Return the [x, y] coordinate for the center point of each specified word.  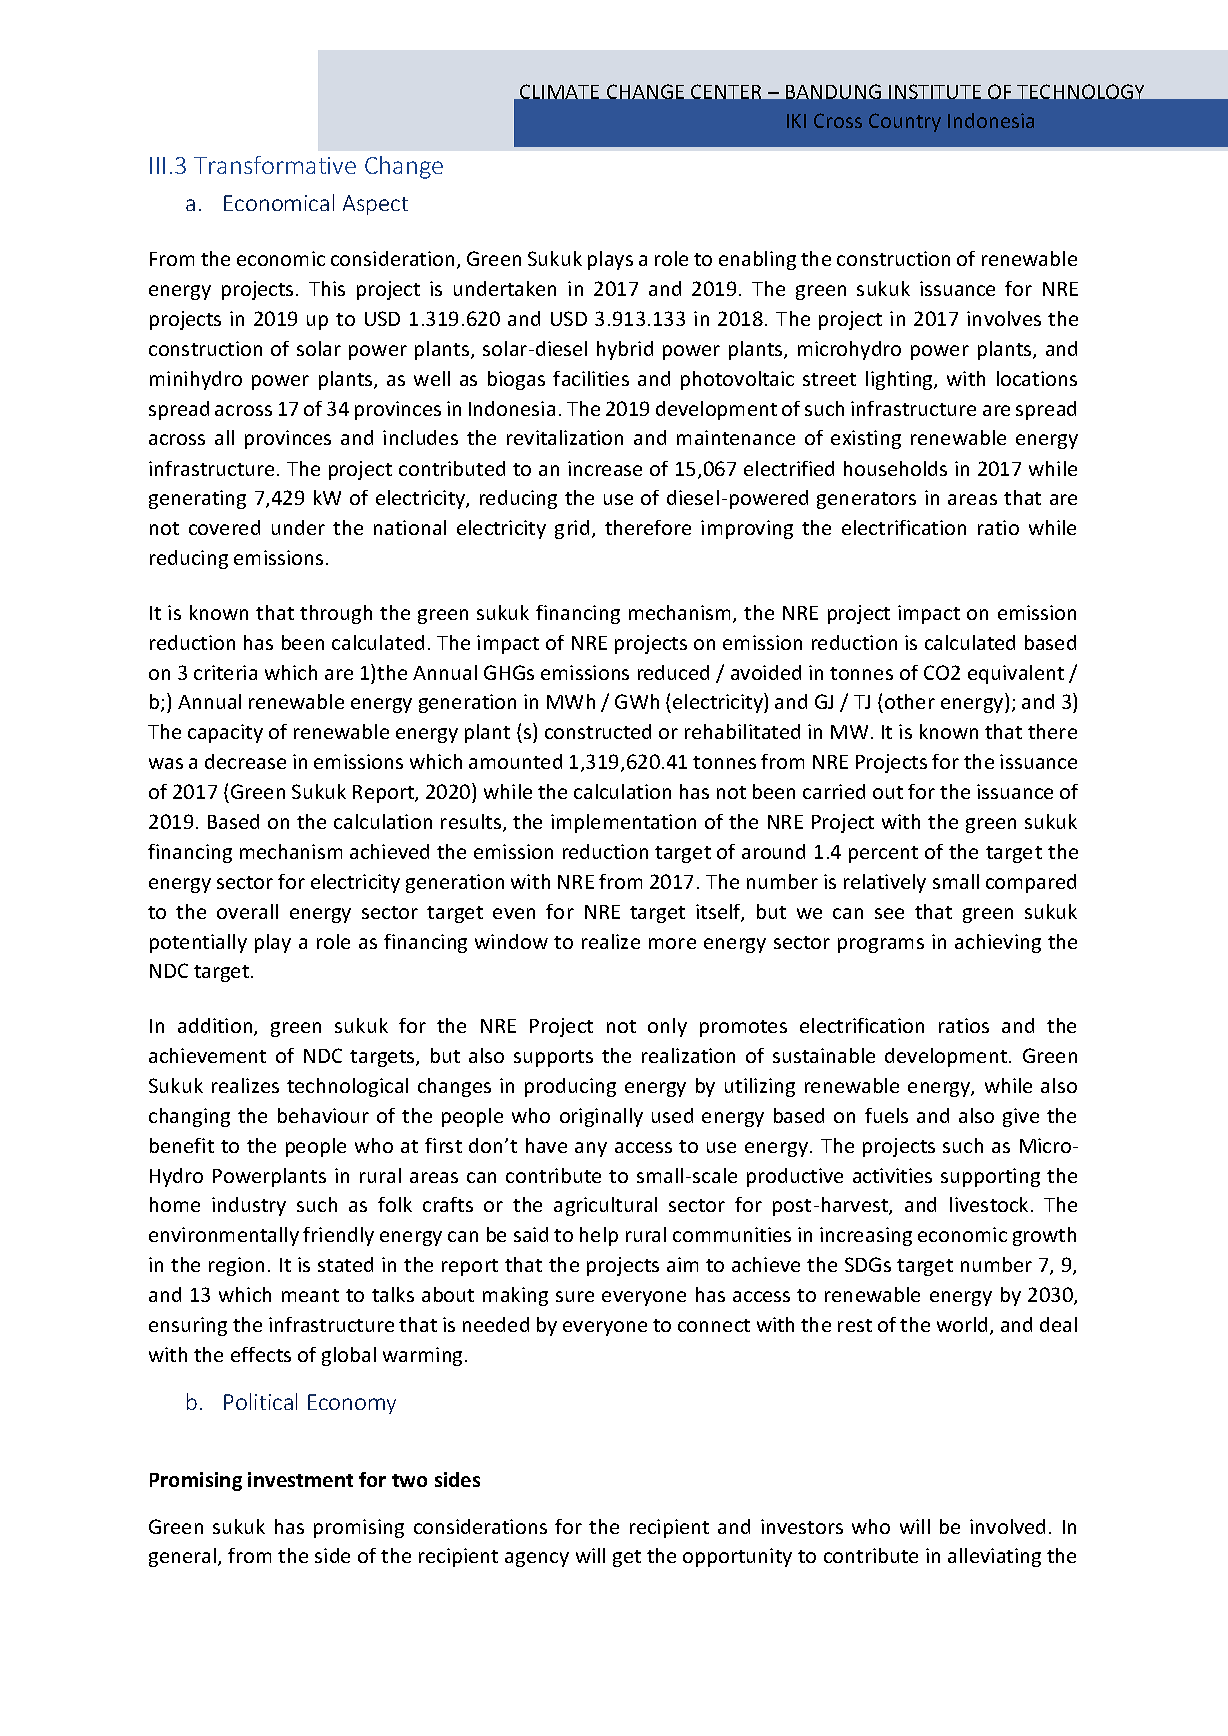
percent [883, 854]
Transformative [275, 165]
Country [905, 122]
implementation [623, 823]
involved [1007, 1526]
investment [300, 1479]
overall [247, 911]
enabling [757, 260]
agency [537, 1559]
